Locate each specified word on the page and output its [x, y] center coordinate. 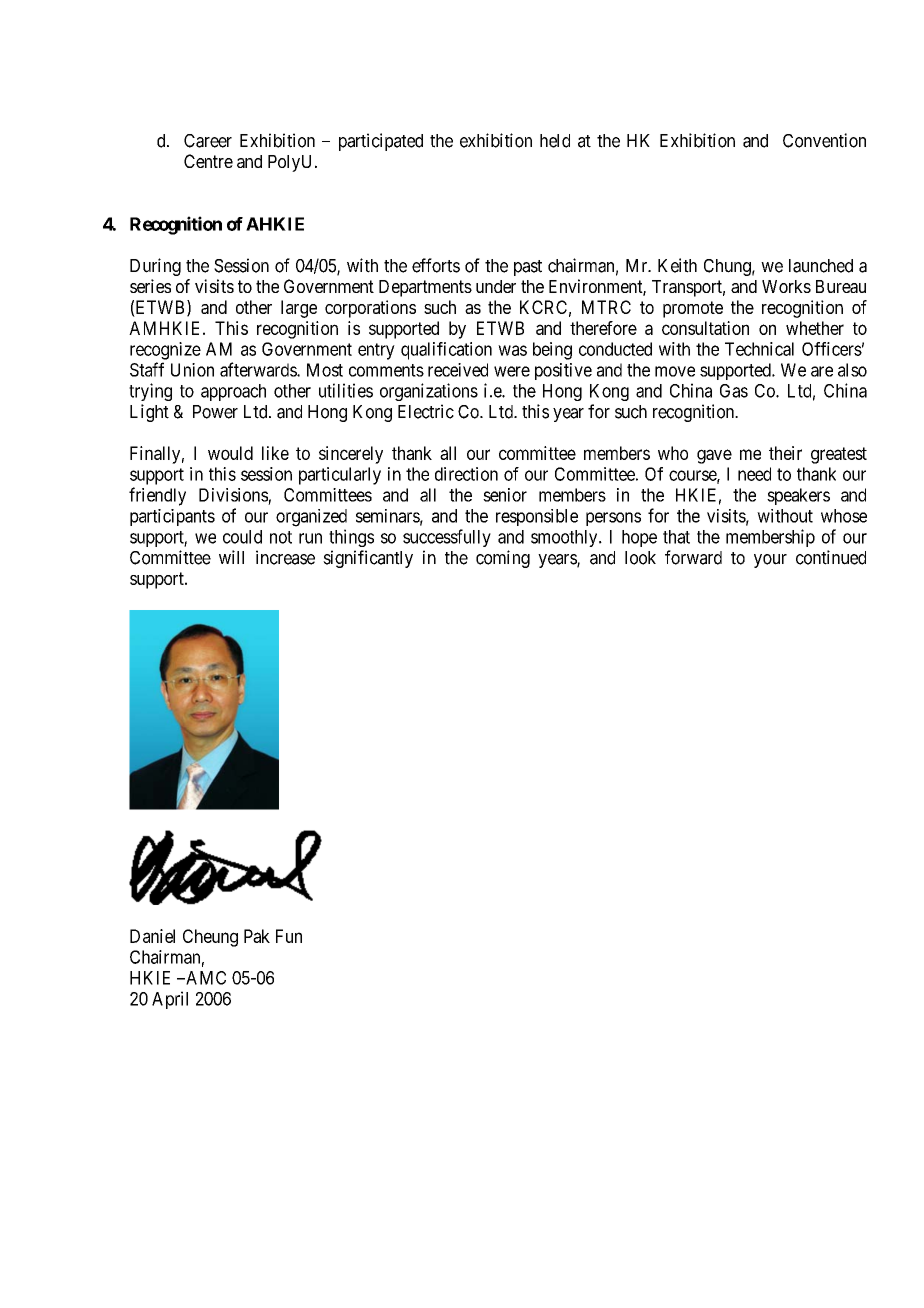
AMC [205, 978]
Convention [824, 140]
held [555, 141]
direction [466, 474]
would [230, 453]
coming [503, 559]
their [785, 453]
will [231, 557]
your [770, 561]
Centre [208, 161]
